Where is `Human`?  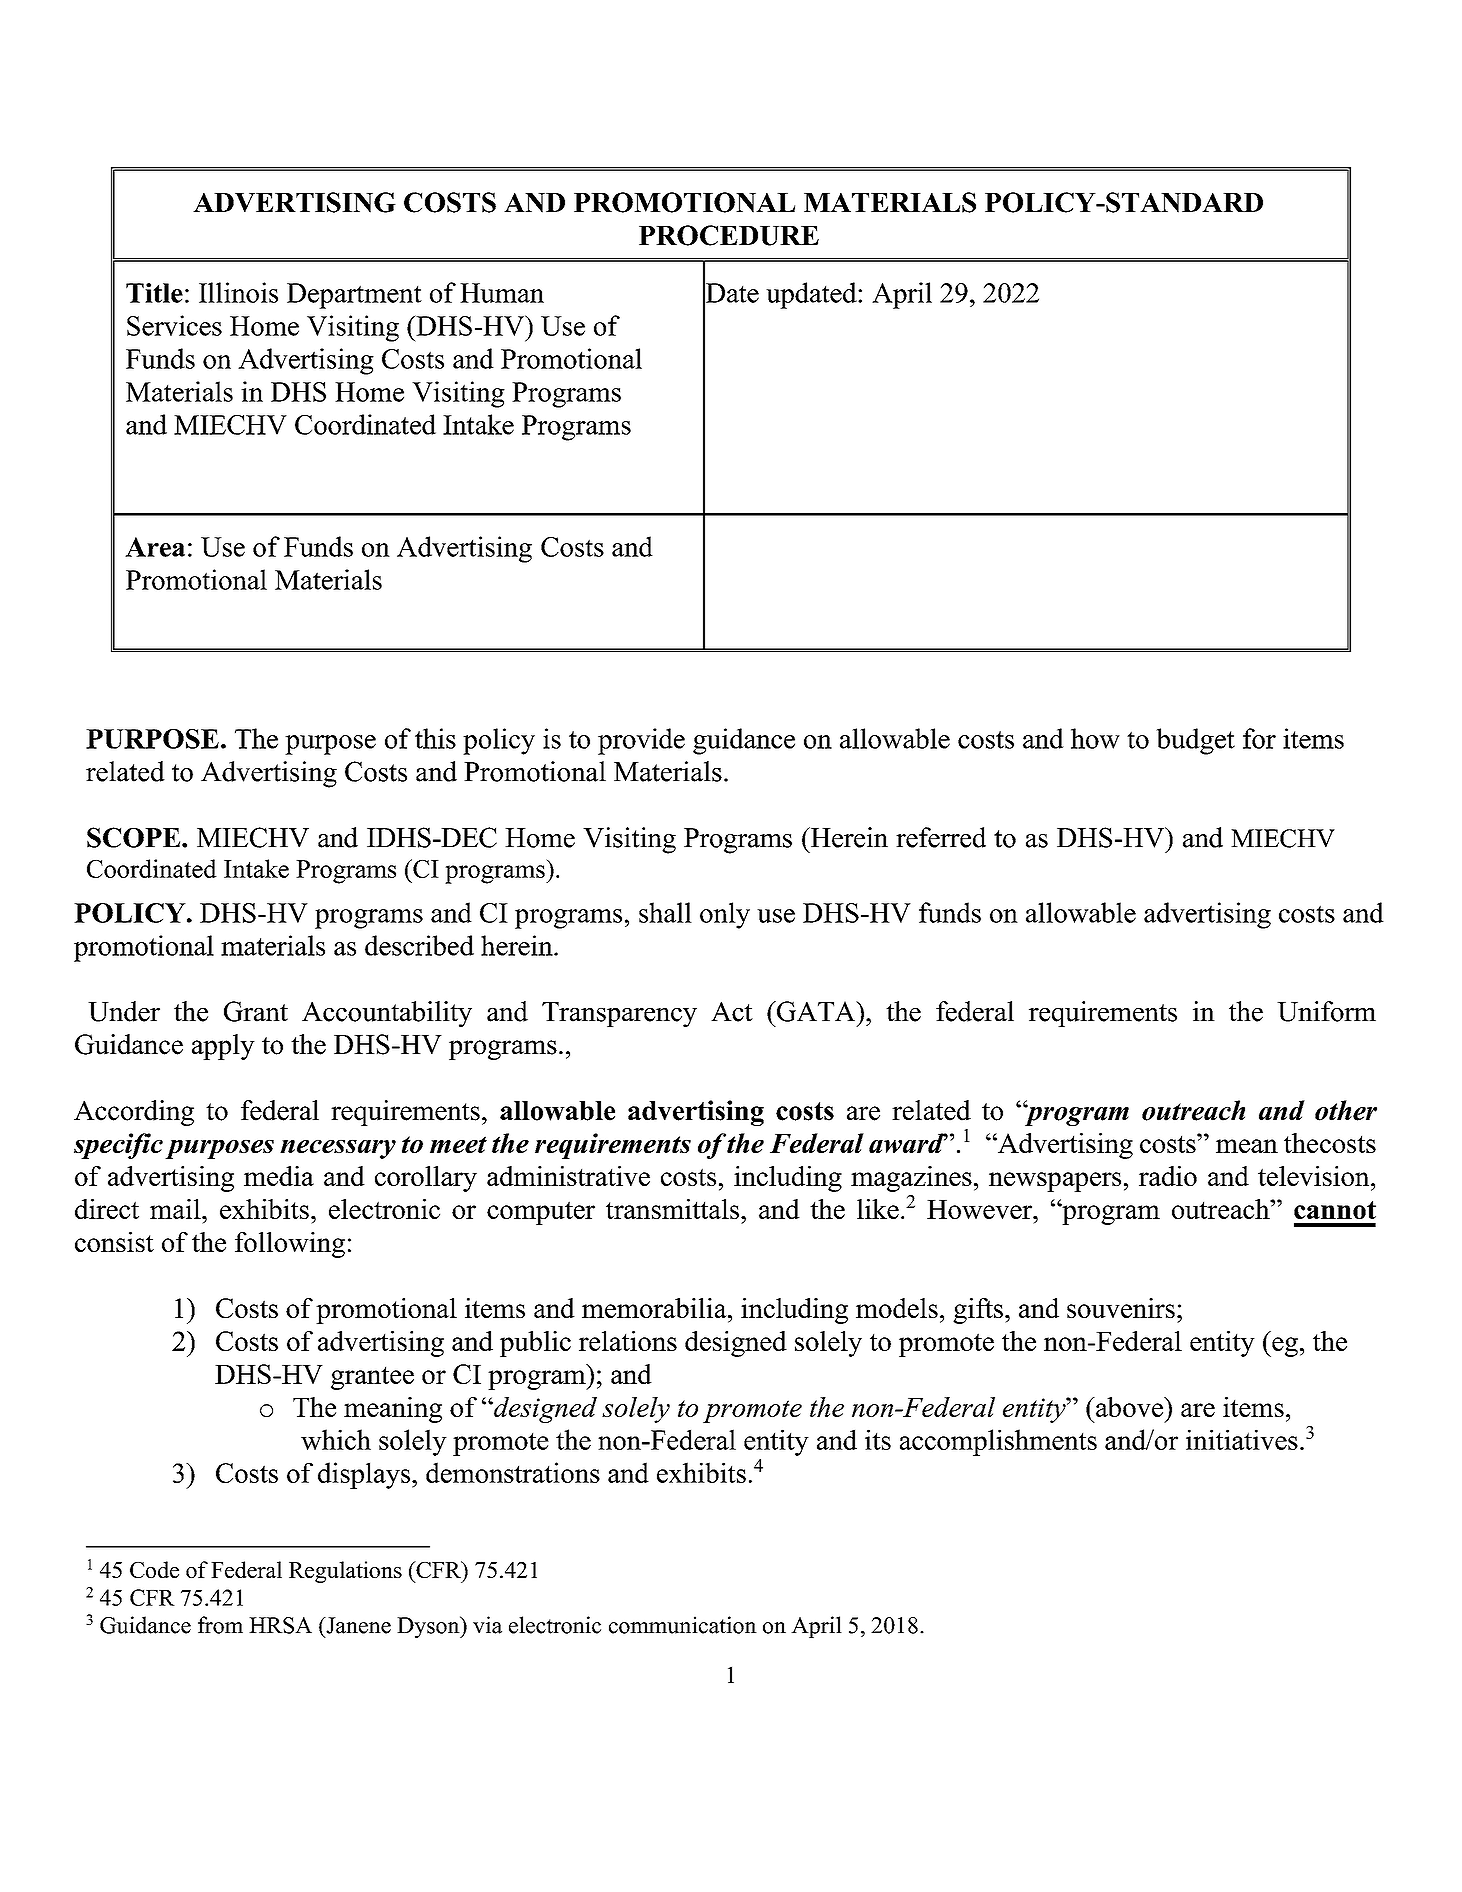 Human is located at coordinates (502, 293).
